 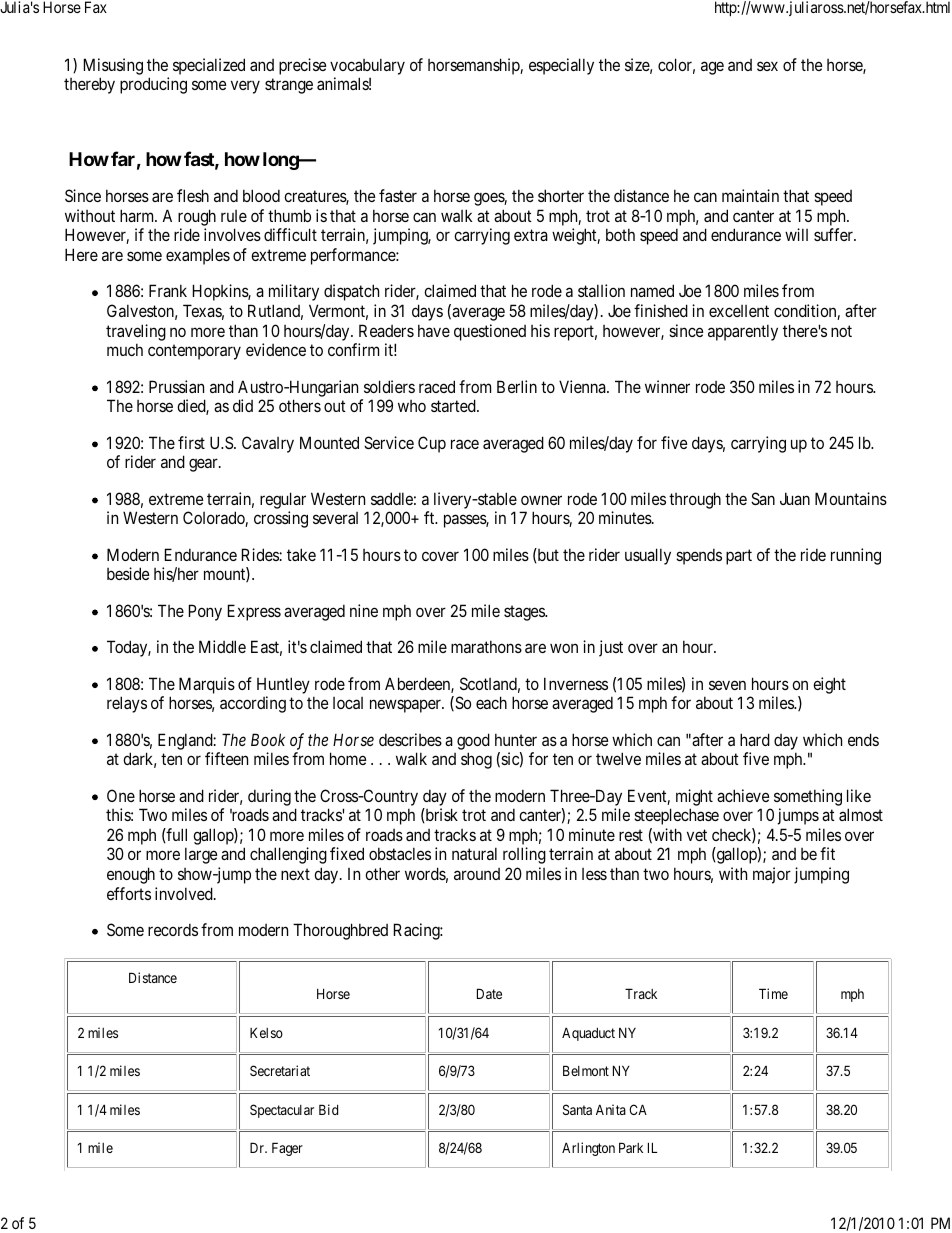 I want to click on stages, so click(x=525, y=613).
